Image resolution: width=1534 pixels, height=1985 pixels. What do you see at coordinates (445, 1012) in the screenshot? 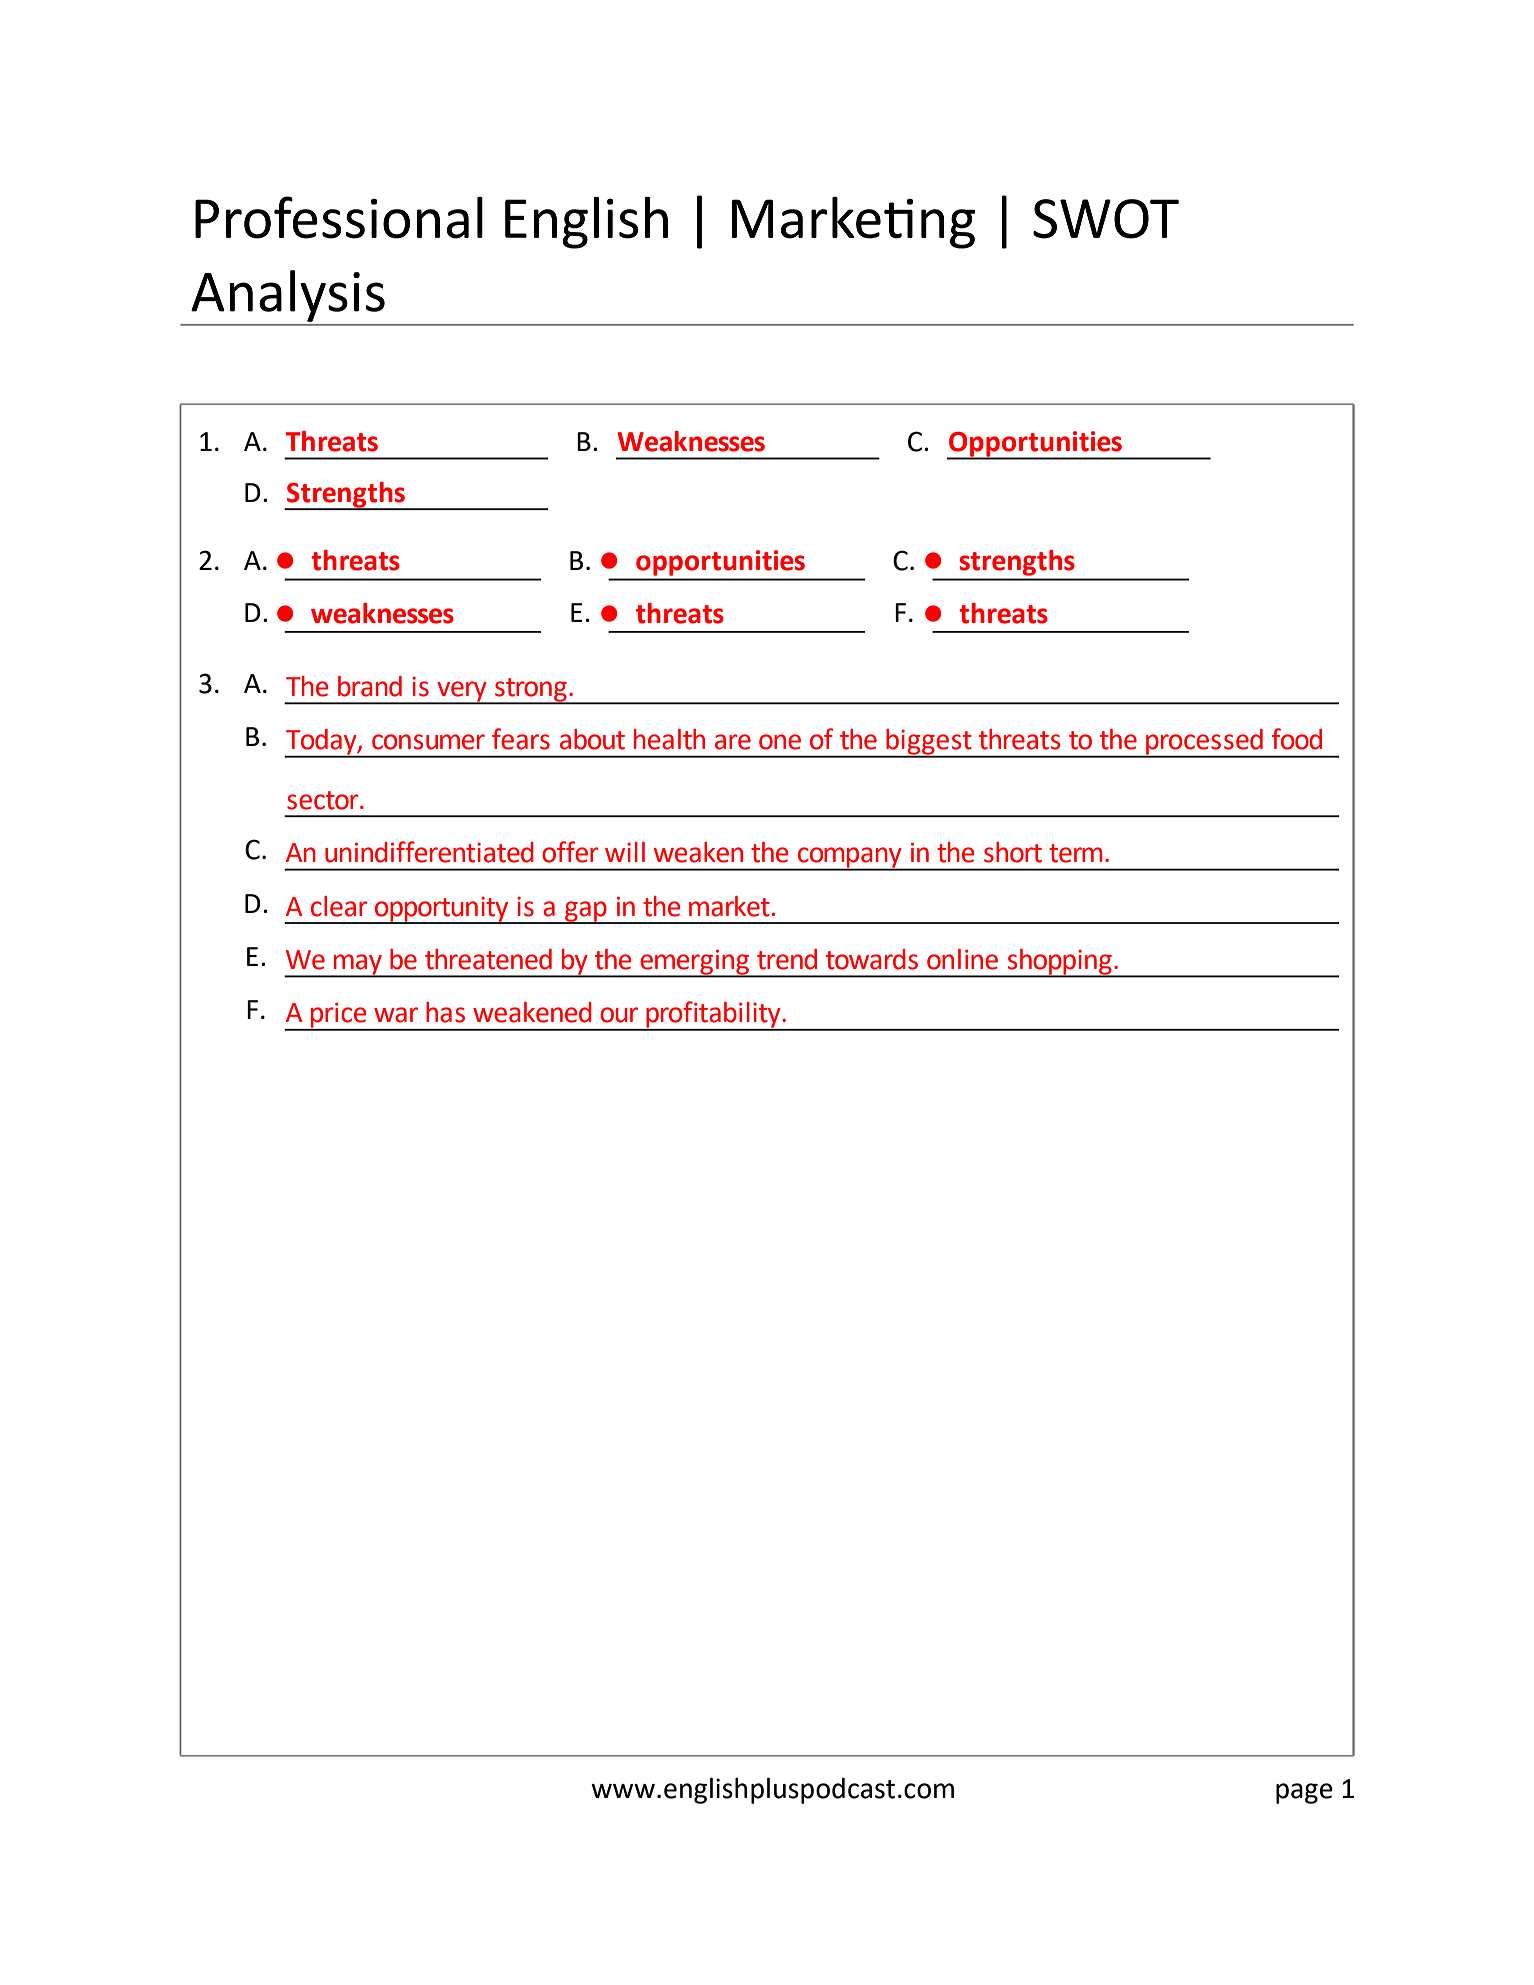
I see `has` at bounding box center [445, 1012].
